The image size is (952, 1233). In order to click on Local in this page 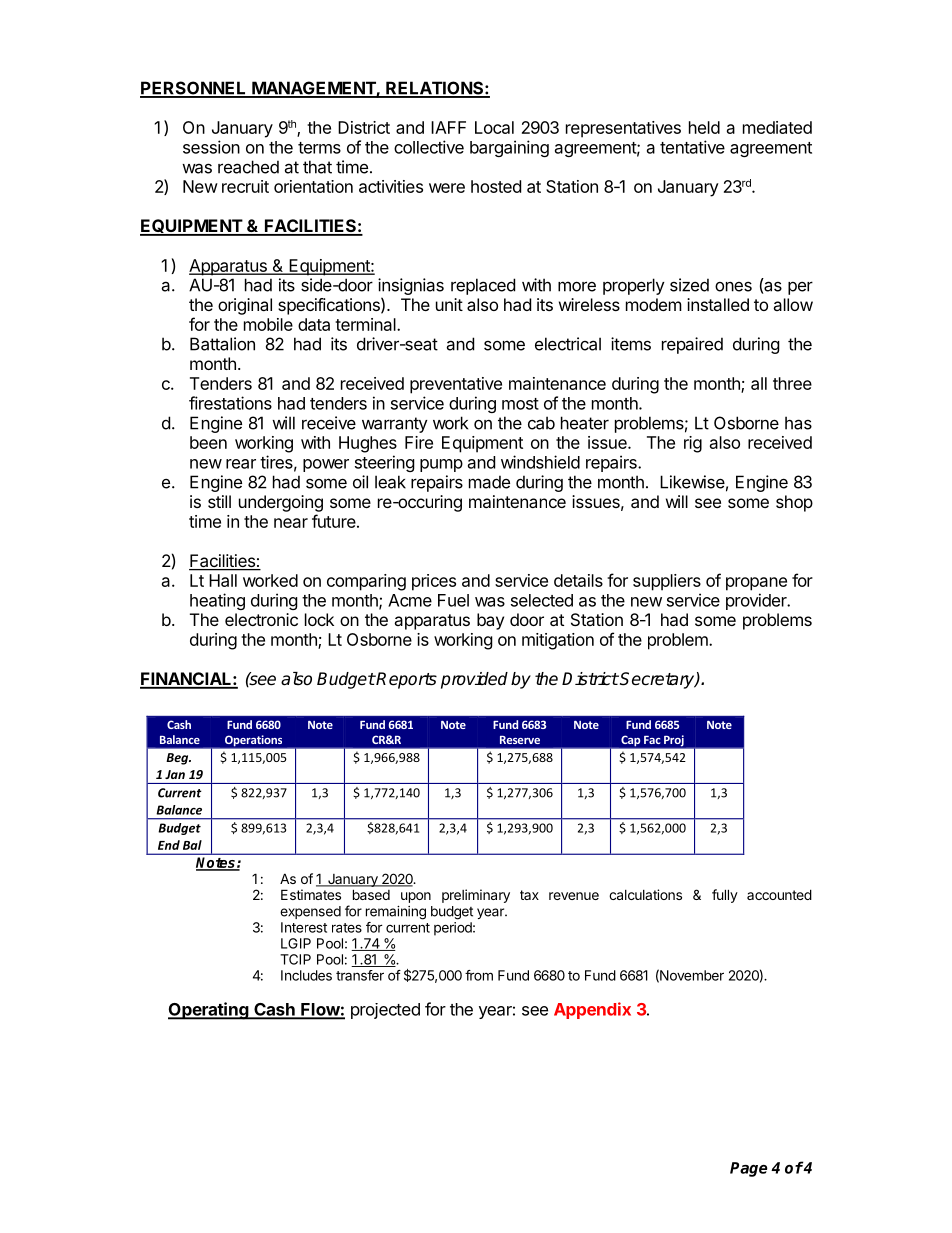, I will do `click(494, 127)`.
